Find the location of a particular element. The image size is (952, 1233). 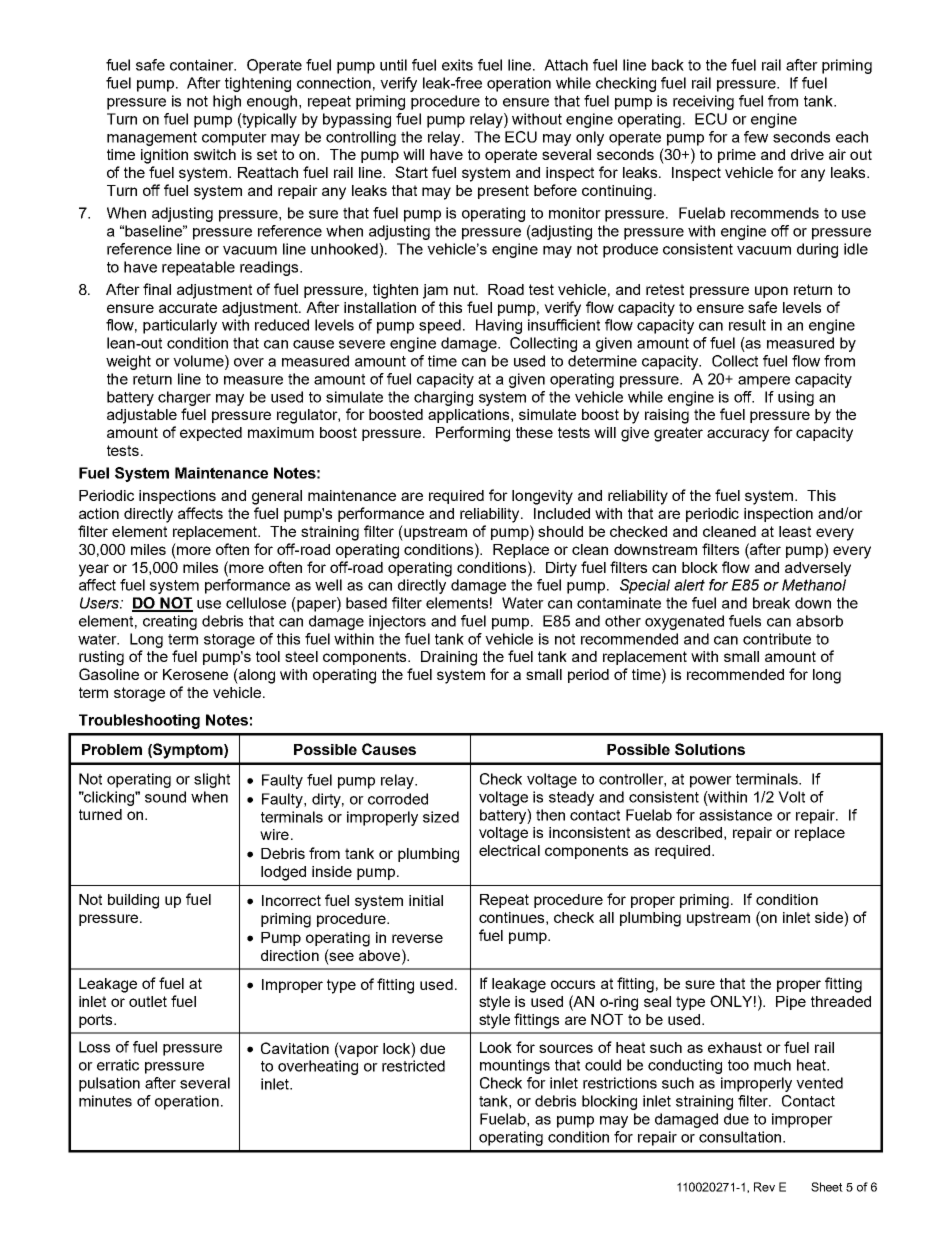

Draining is located at coordinates (449, 658).
